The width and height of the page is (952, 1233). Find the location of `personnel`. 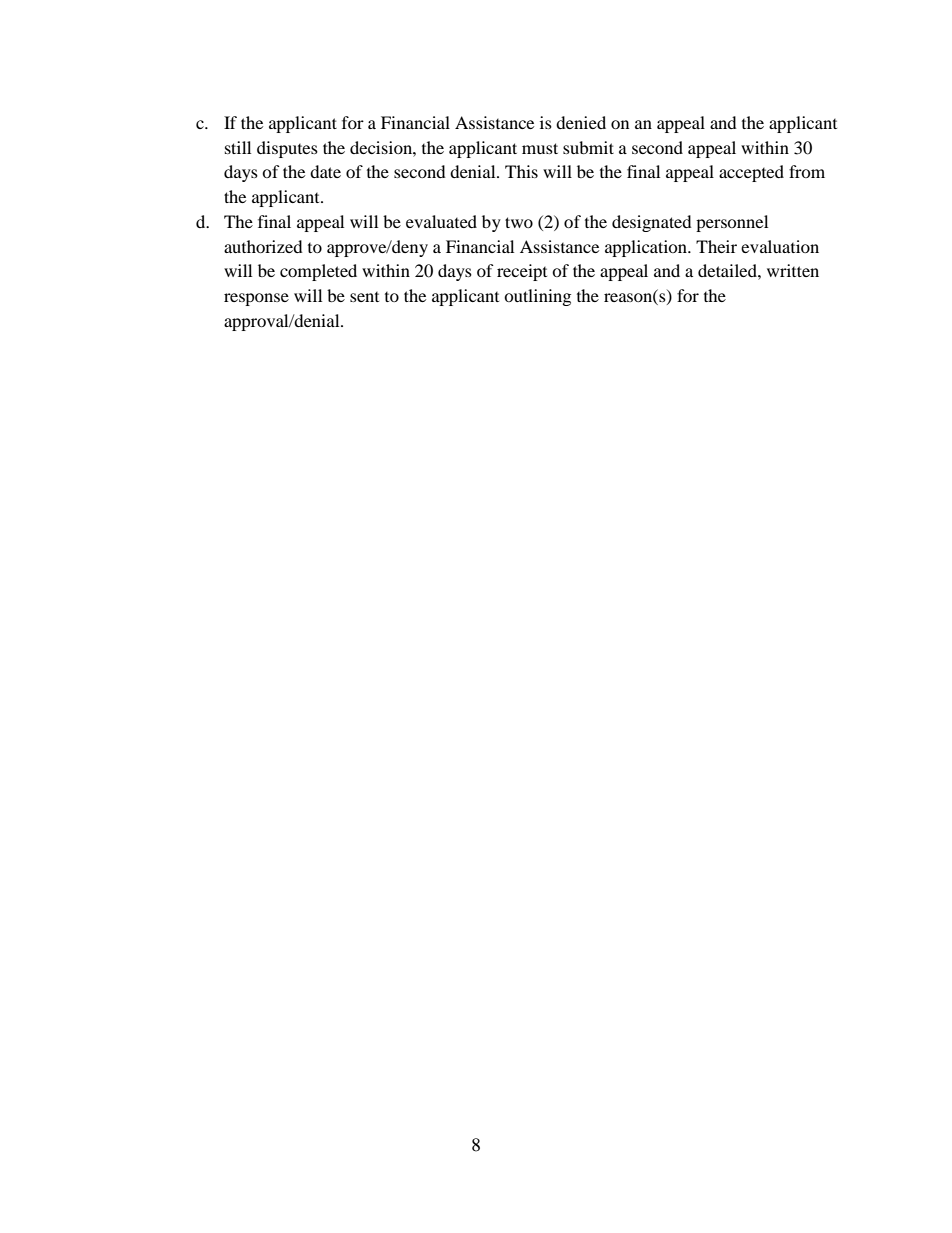

personnel is located at coordinates (732, 223).
